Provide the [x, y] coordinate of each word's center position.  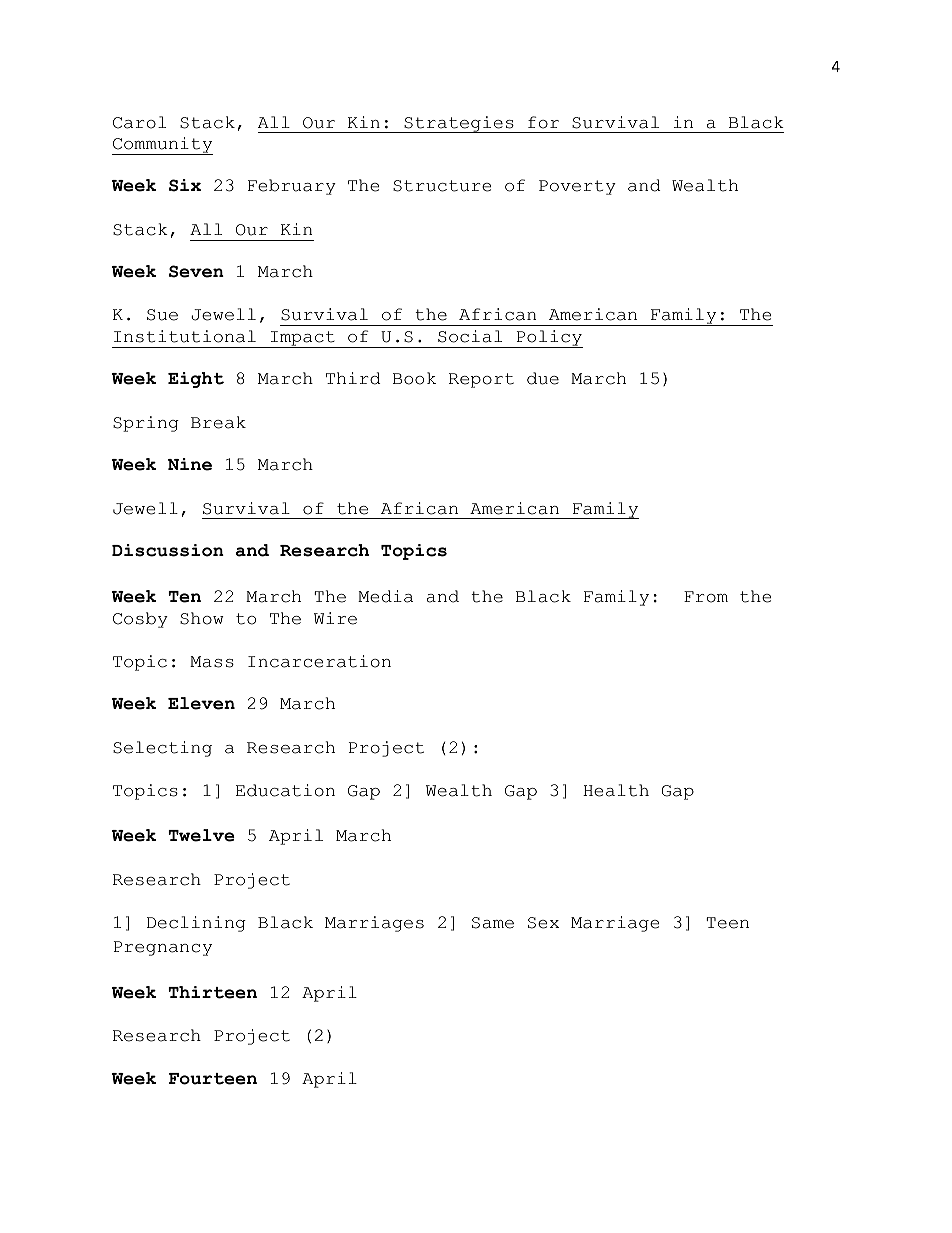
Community [162, 146]
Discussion [168, 550]
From [706, 597]
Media [385, 596]
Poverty [577, 187]
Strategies [459, 124]
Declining [196, 924]
